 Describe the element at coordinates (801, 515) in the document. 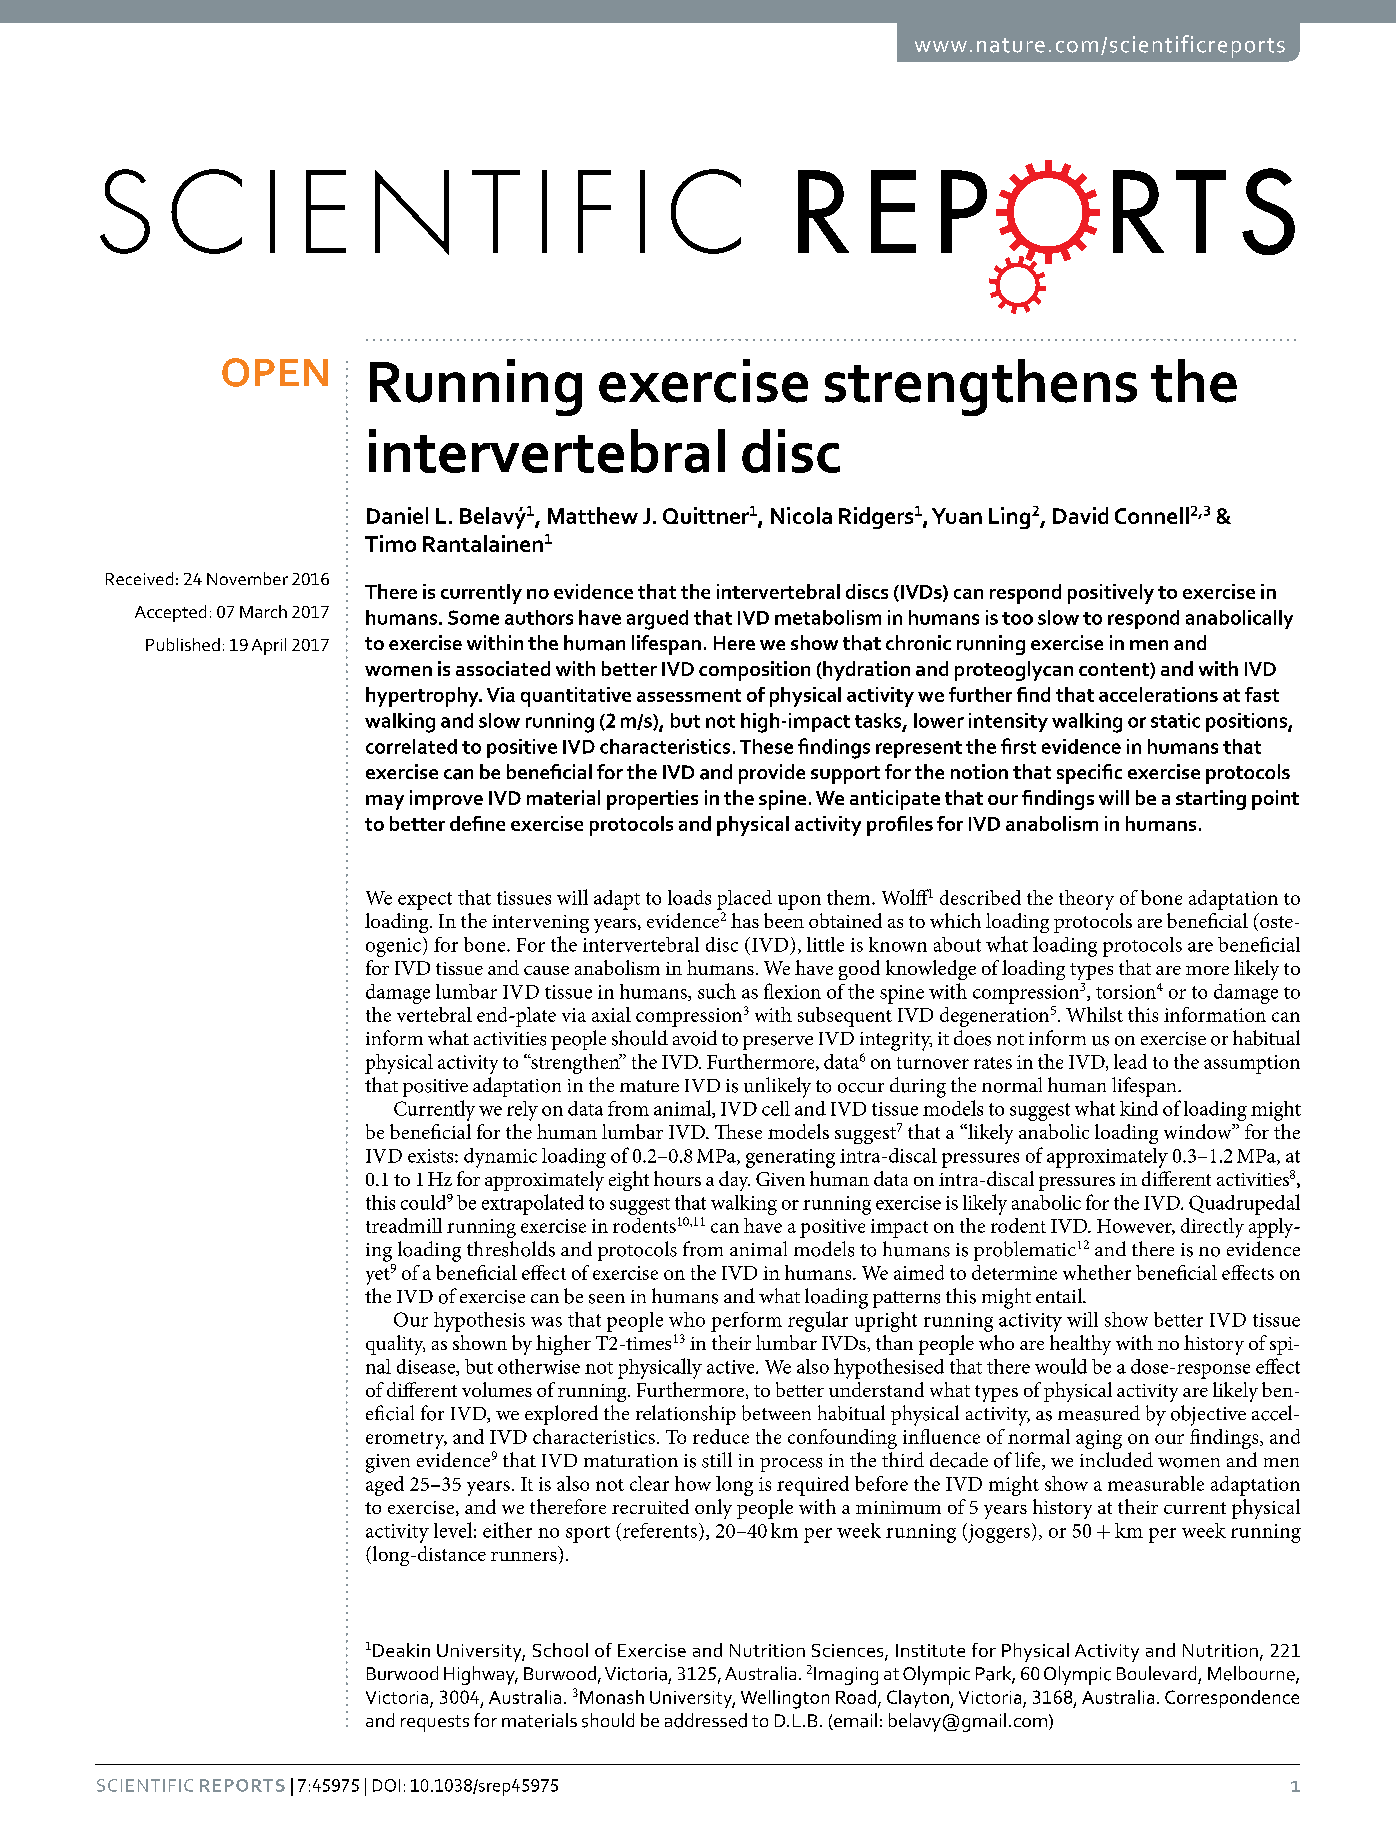

I see `Nicola` at that location.
